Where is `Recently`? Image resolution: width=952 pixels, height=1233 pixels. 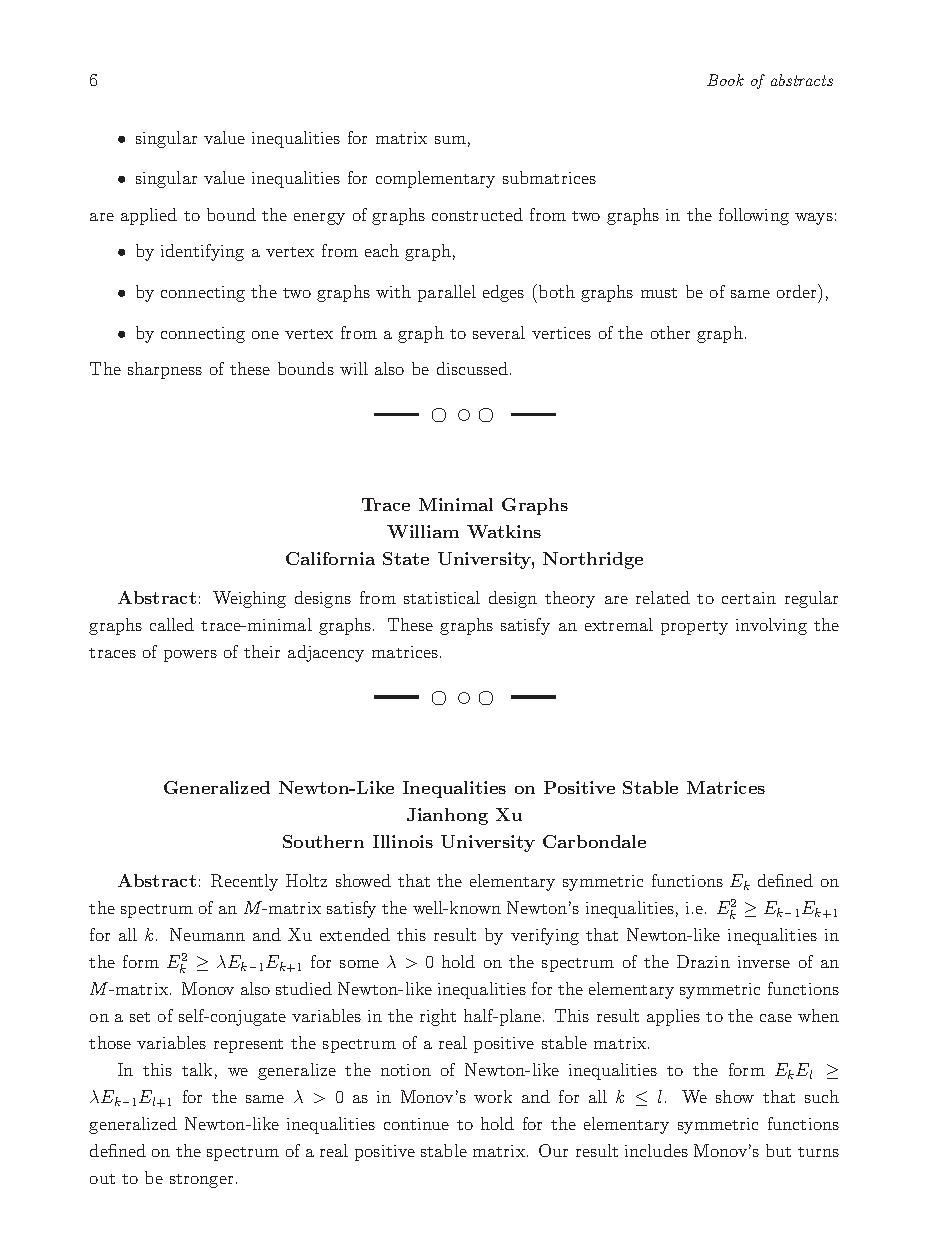
Recently is located at coordinates (244, 882).
